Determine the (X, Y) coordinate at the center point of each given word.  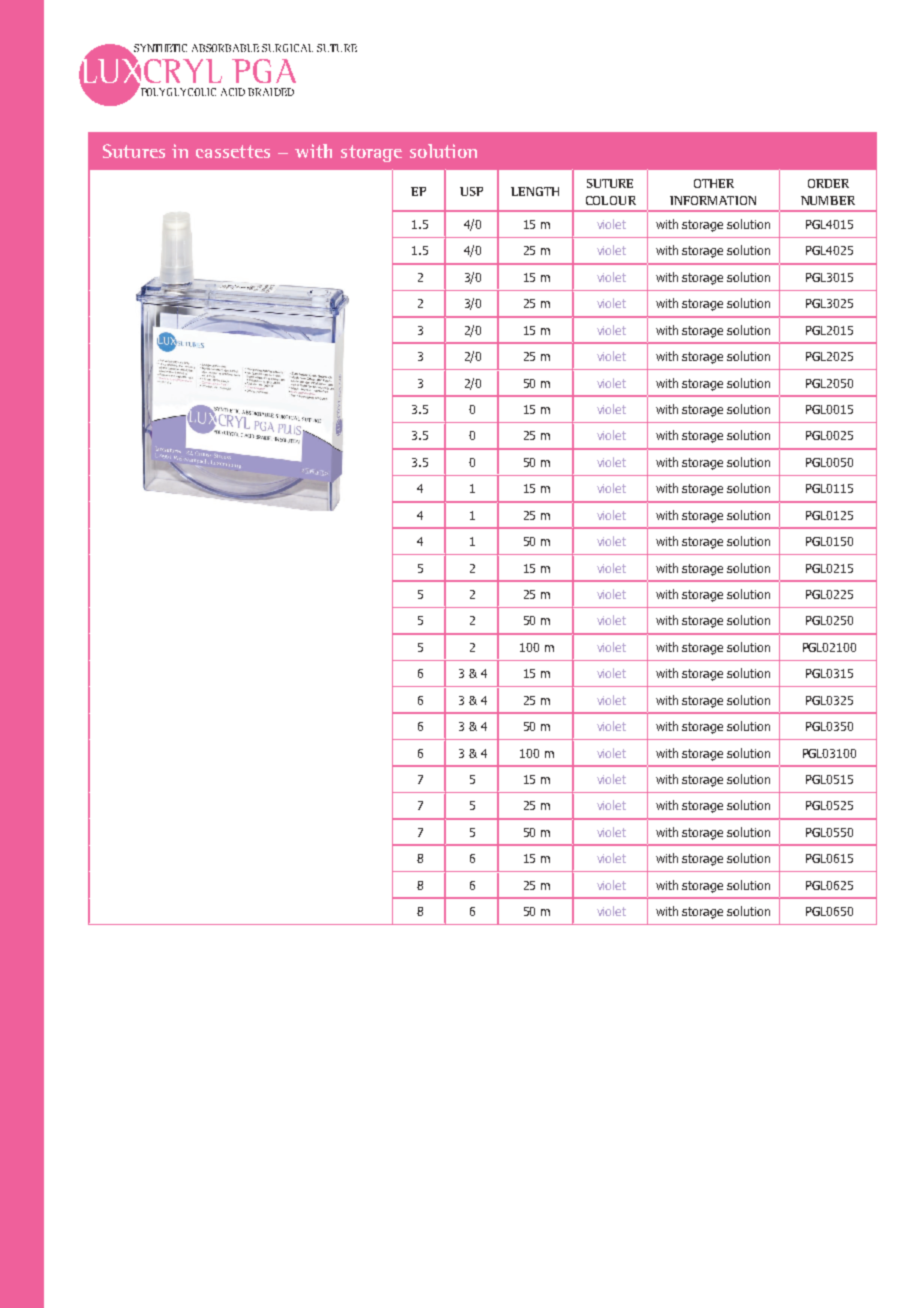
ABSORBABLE (225, 48)
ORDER (828, 183)
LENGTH (535, 191)
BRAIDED (271, 92)
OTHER (714, 183)
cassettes (233, 151)
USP (471, 191)
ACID (233, 92)
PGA (264, 71)
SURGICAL (287, 48)
